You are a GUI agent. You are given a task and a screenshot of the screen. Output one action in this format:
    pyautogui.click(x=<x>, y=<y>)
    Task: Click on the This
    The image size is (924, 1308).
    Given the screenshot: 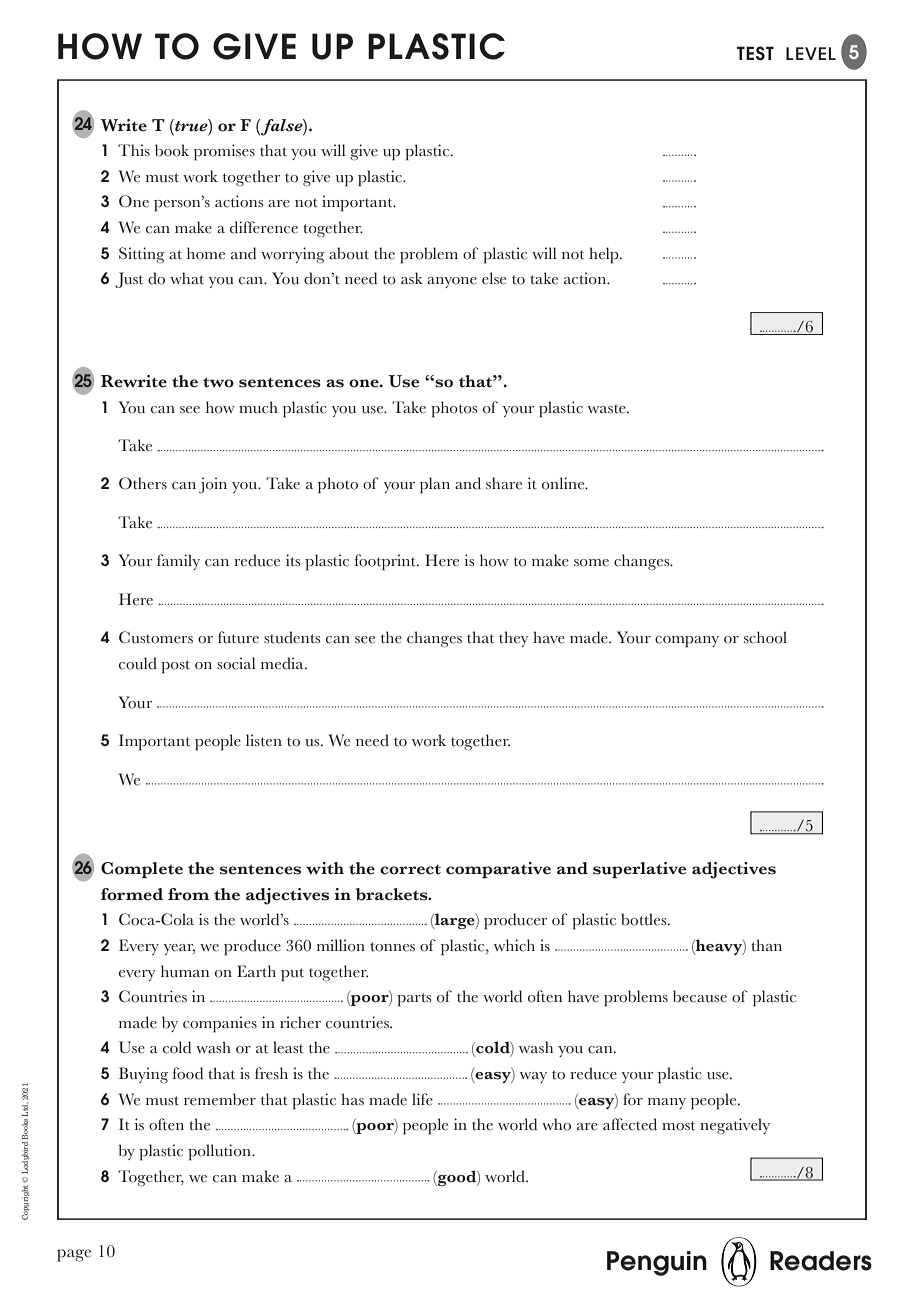 What is the action you would take?
    pyautogui.click(x=134, y=150)
